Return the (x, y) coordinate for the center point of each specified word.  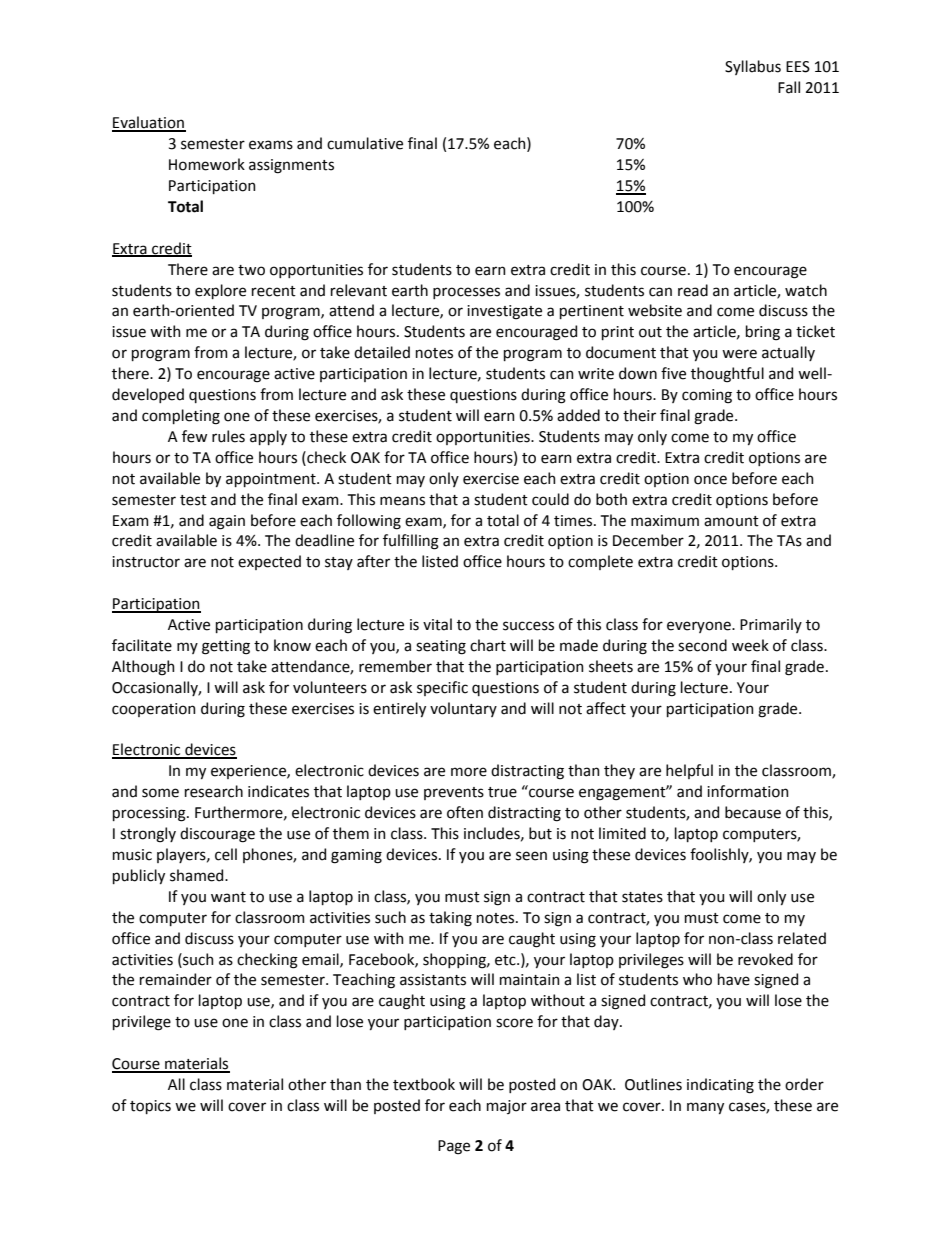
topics (150, 1107)
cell (226, 854)
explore (220, 291)
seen (531, 856)
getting (226, 647)
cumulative (365, 143)
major (507, 1107)
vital (437, 624)
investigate (504, 312)
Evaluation (149, 123)
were (739, 354)
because (753, 812)
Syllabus (753, 67)
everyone (700, 627)
